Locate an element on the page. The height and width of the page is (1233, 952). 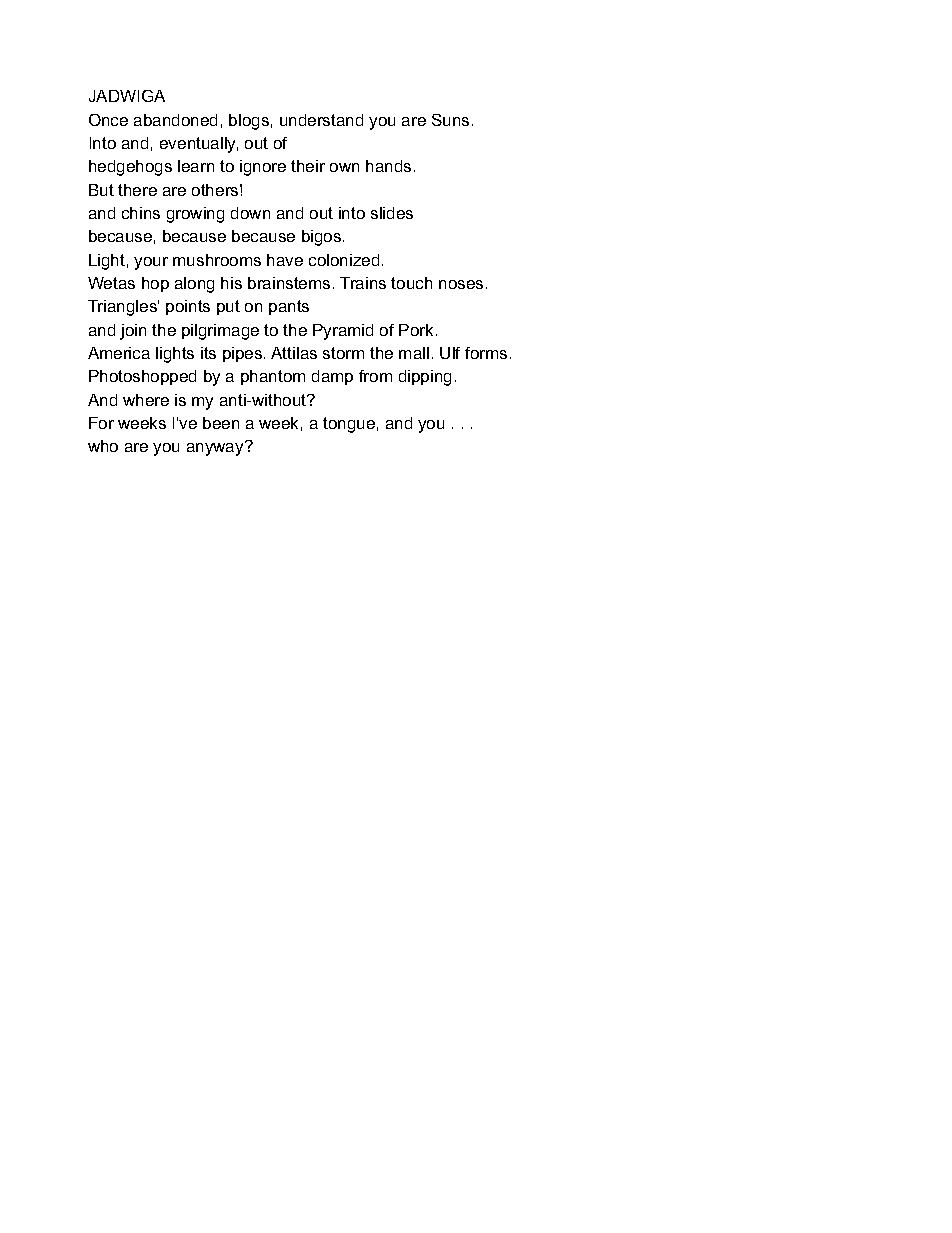
Suns is located at coordinates (450, 120).
